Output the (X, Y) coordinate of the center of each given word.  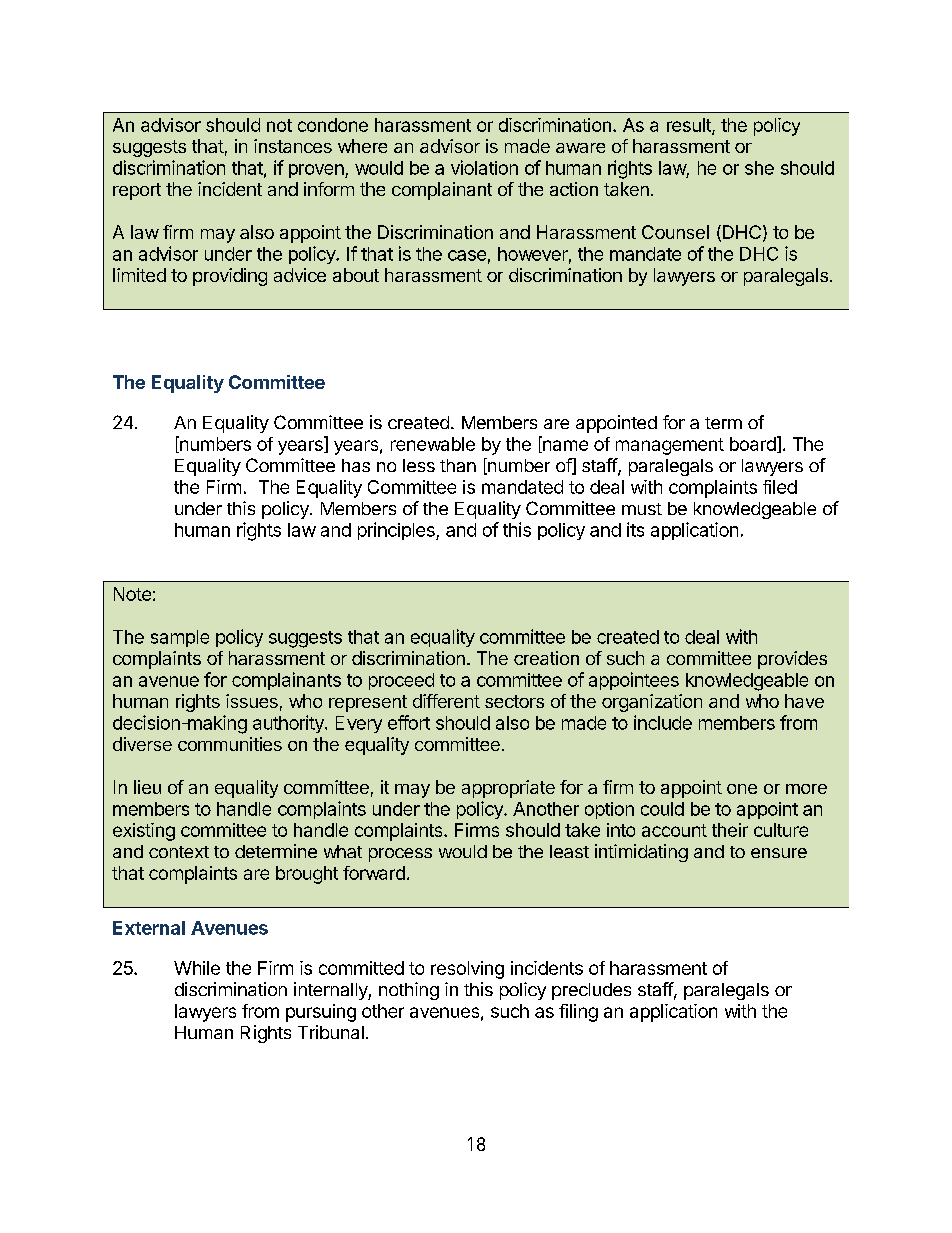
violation (484, 167)
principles (397, 531)
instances (293, 146)
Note (132, 594)
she (759, 168)
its (635, 529)
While (197, 968)
